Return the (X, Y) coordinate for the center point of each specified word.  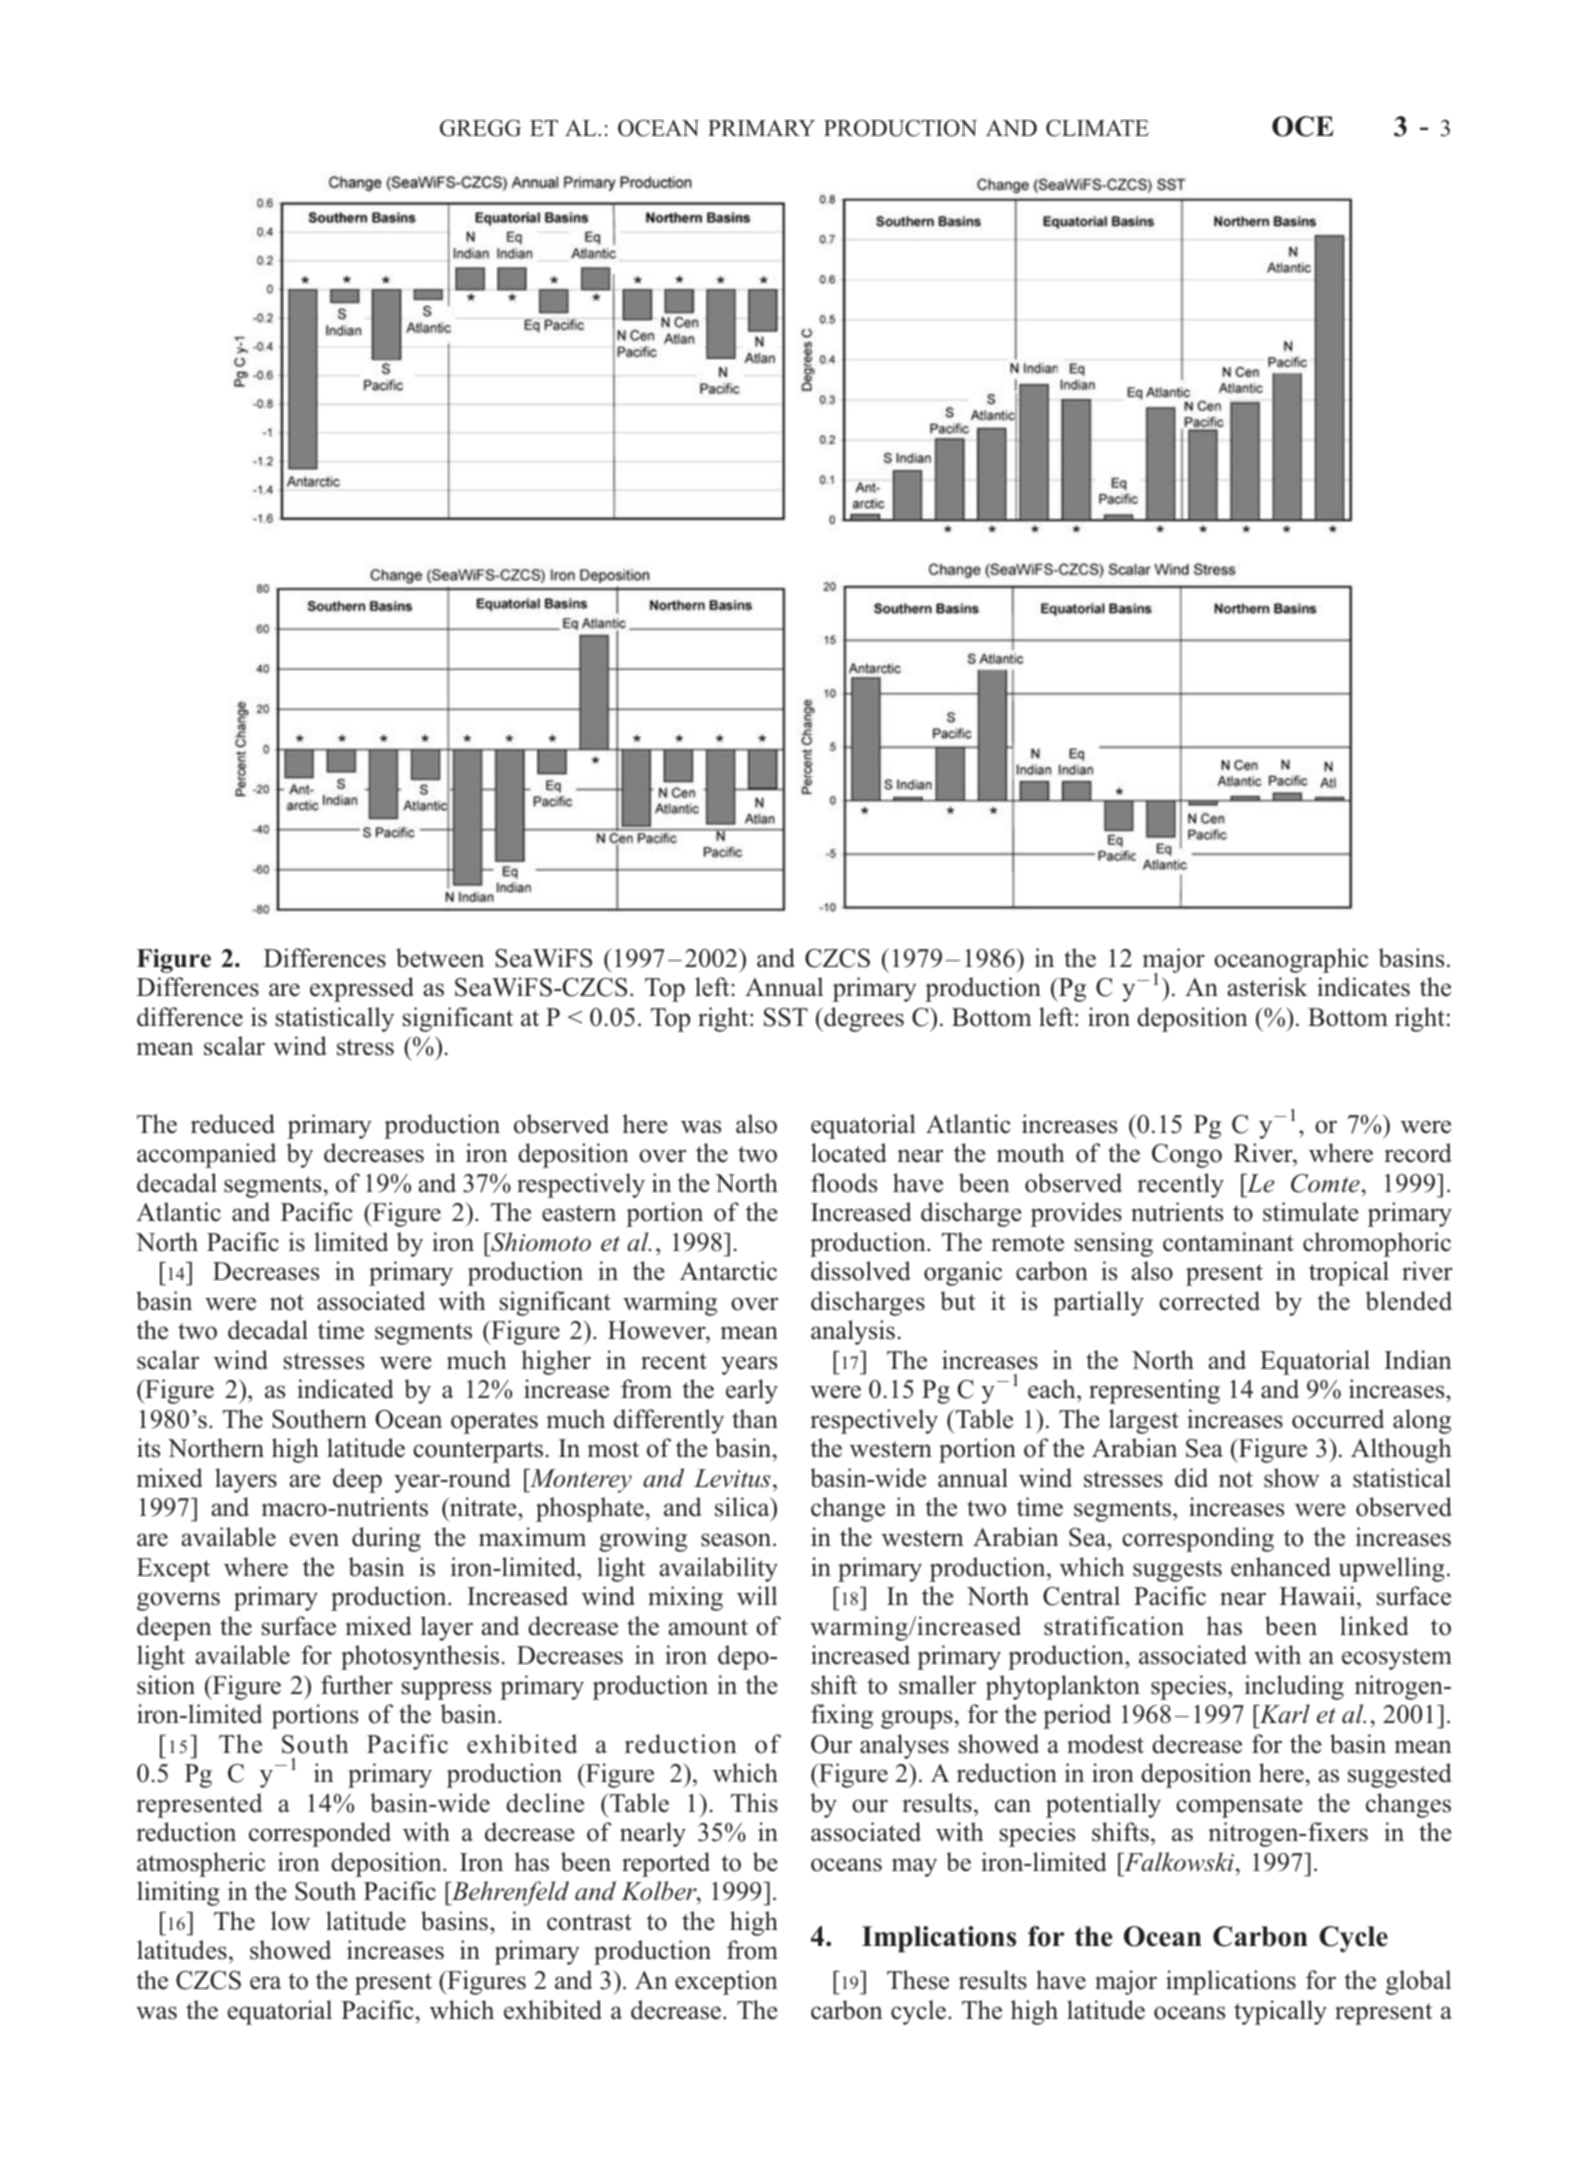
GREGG (480, 128)
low (290, 1921)
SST (786, 1017)
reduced (233, 1124)
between (440, 958)
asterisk (1267, 987)
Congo (1187, 1156)
